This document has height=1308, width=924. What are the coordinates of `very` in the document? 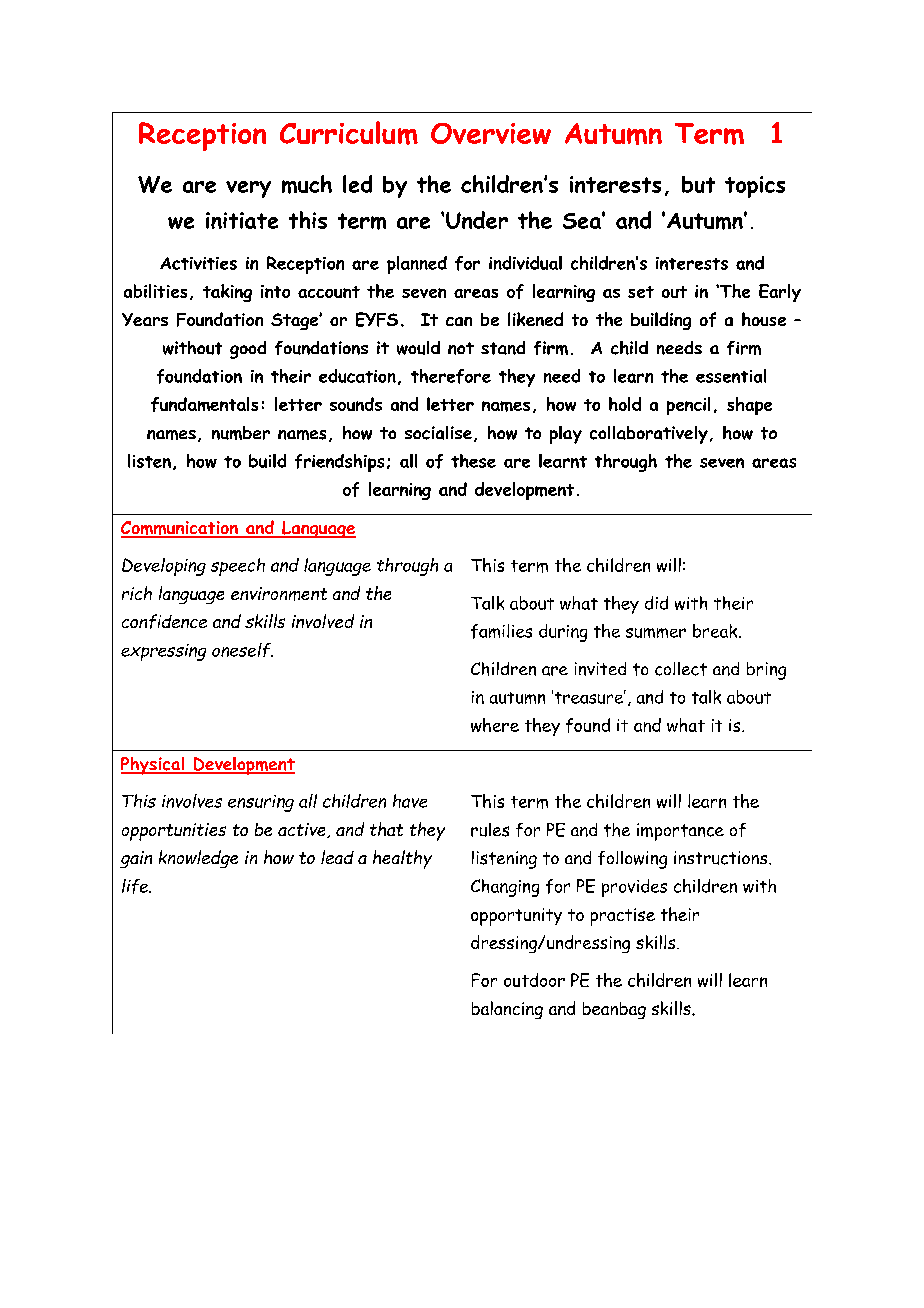 It's located at (248, 189).
